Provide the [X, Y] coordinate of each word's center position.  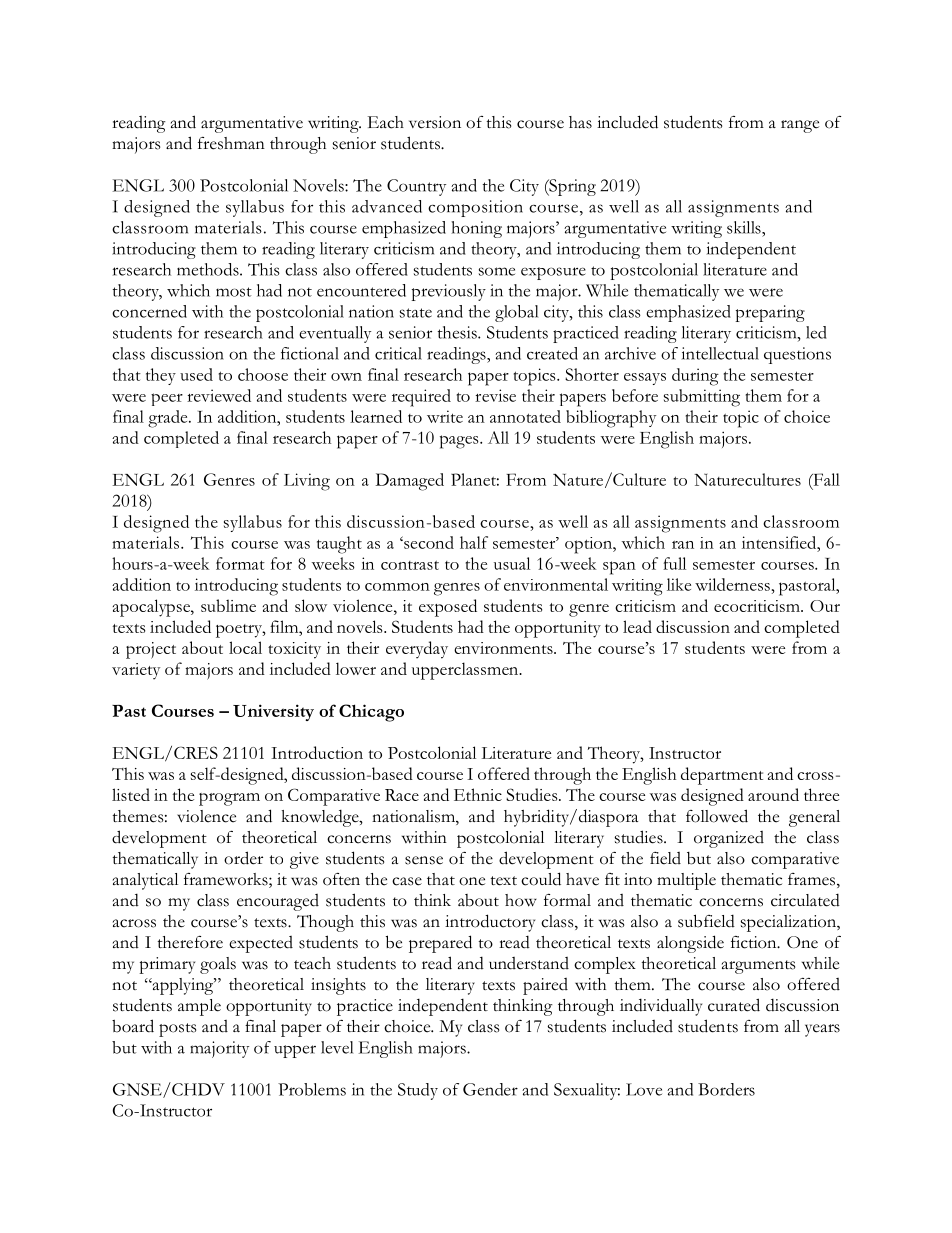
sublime [228, 605]
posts [177, 1030]
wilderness [732, 584]
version [435, 122]
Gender [490, 1089]
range [800, 126]
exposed [448, 608]
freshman [231, 143]
